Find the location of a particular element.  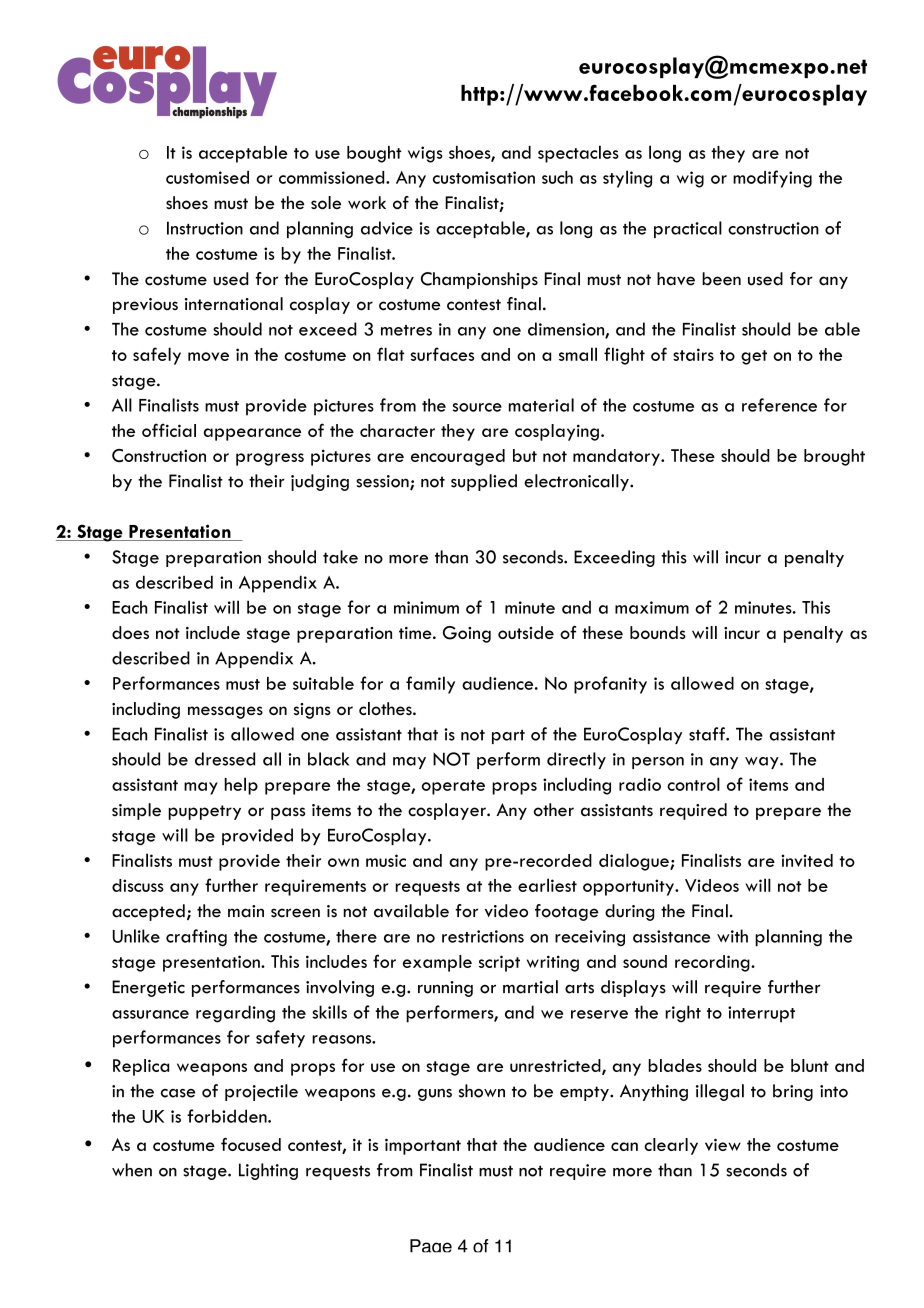

running is located at coordinates (445, 989).
